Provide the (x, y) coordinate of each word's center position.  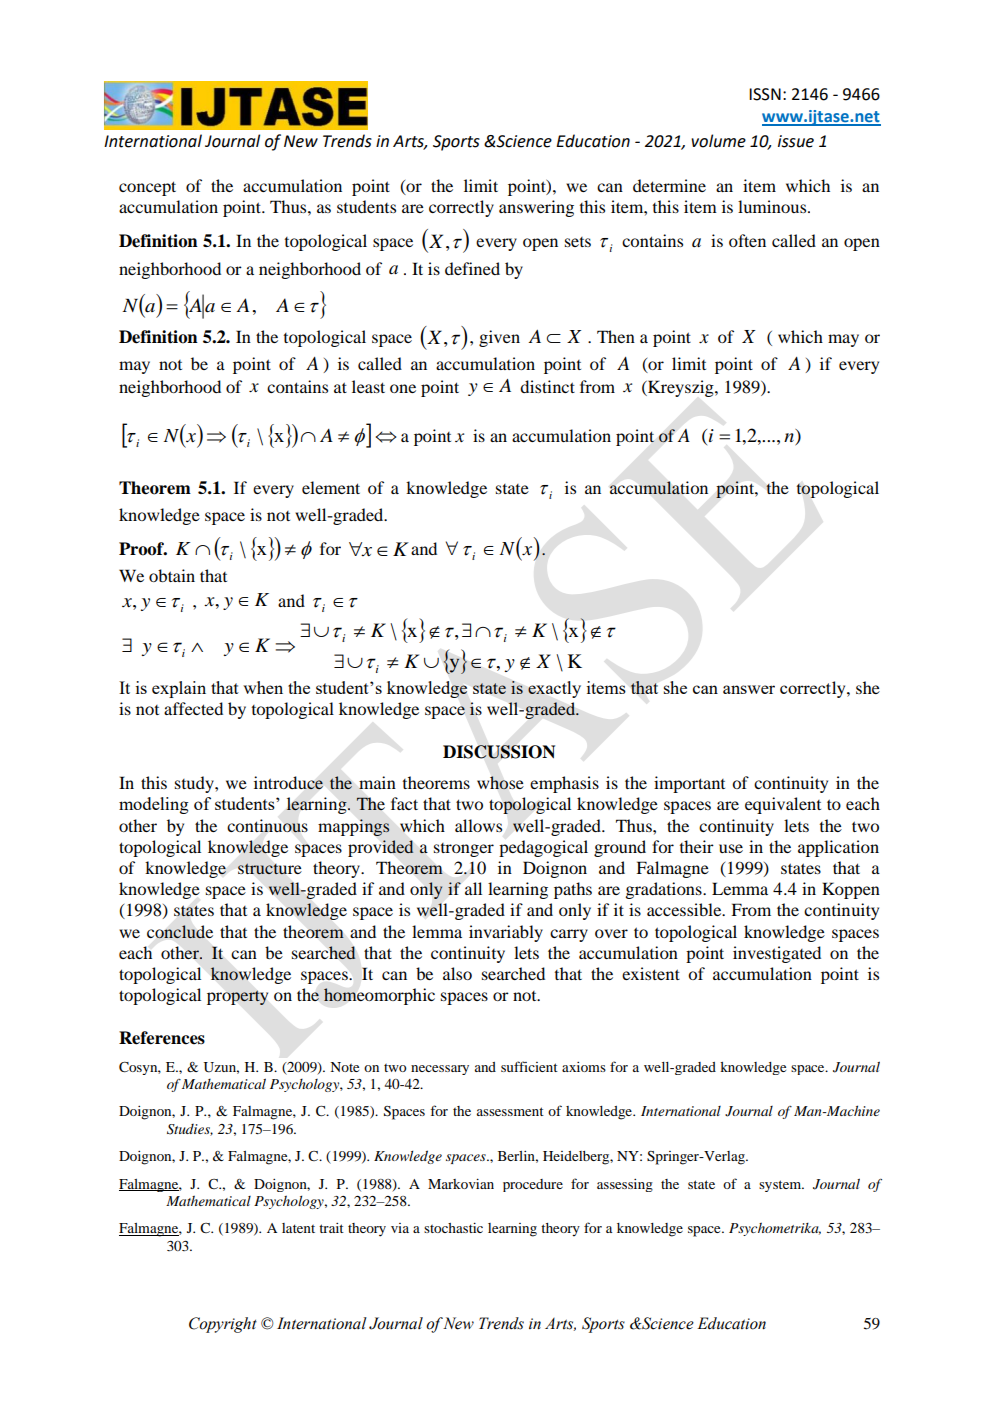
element (331, 487)
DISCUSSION (499, 752)
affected (193, 708)
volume (718, 141)
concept (147, 188)
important (689, 784)
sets (578, 242)
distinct (547, 386)
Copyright (223, 1325)
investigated (777, 954)
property (237, 997)
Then (616, 336)
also (457, 973)
